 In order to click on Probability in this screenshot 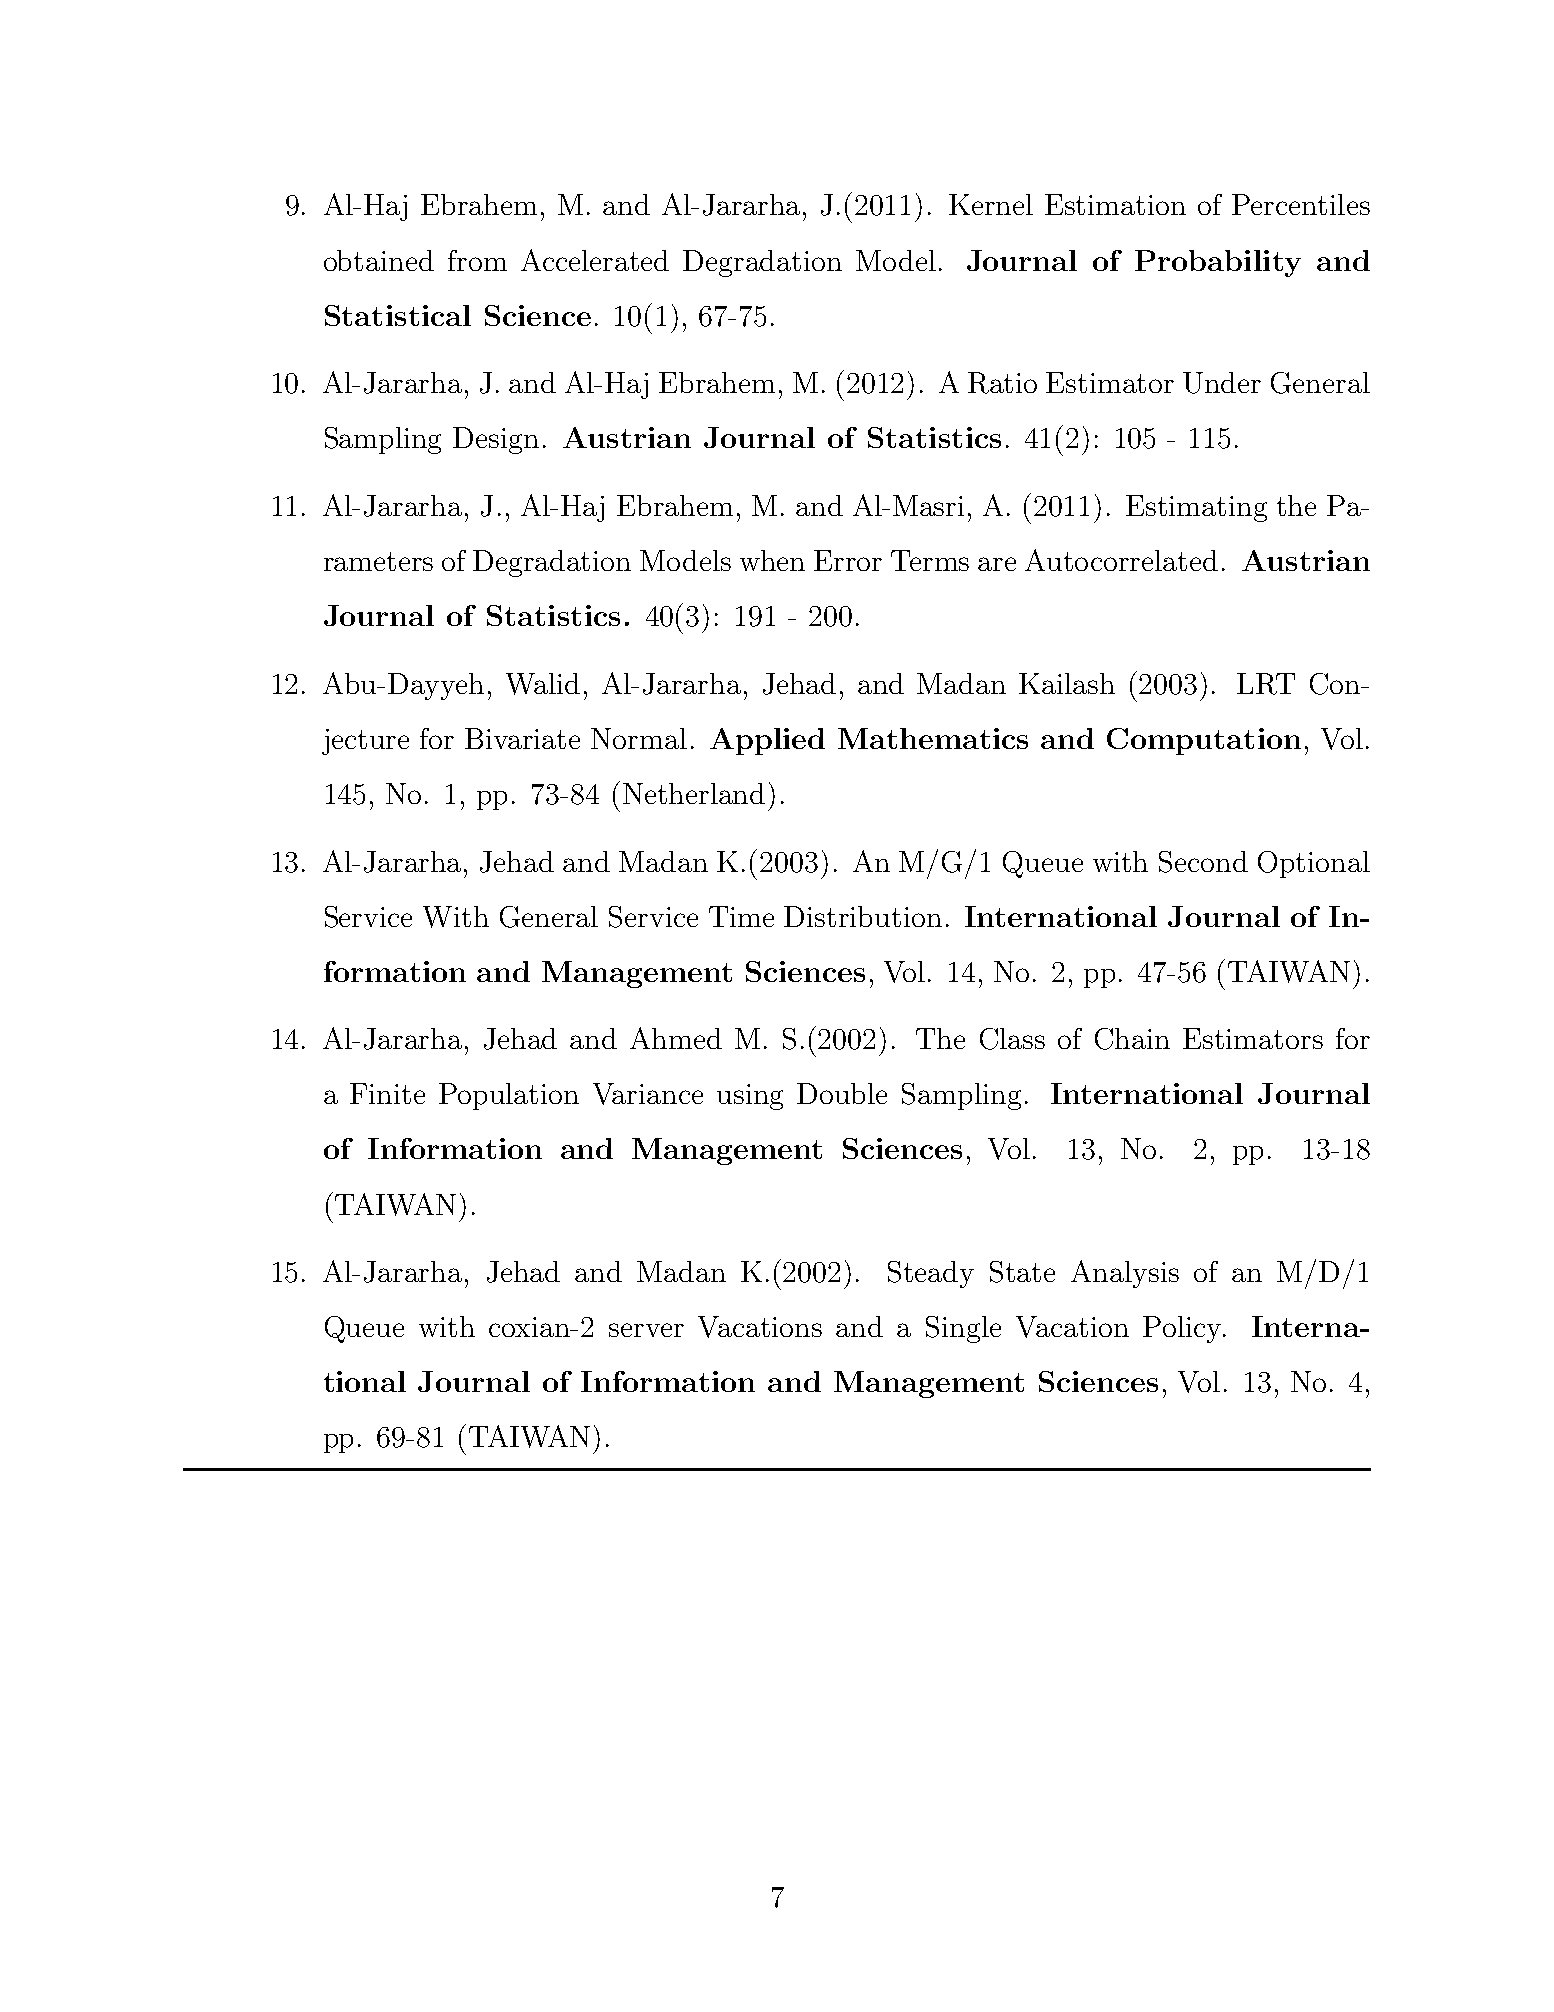, I will do `click(1218, 263)`.
